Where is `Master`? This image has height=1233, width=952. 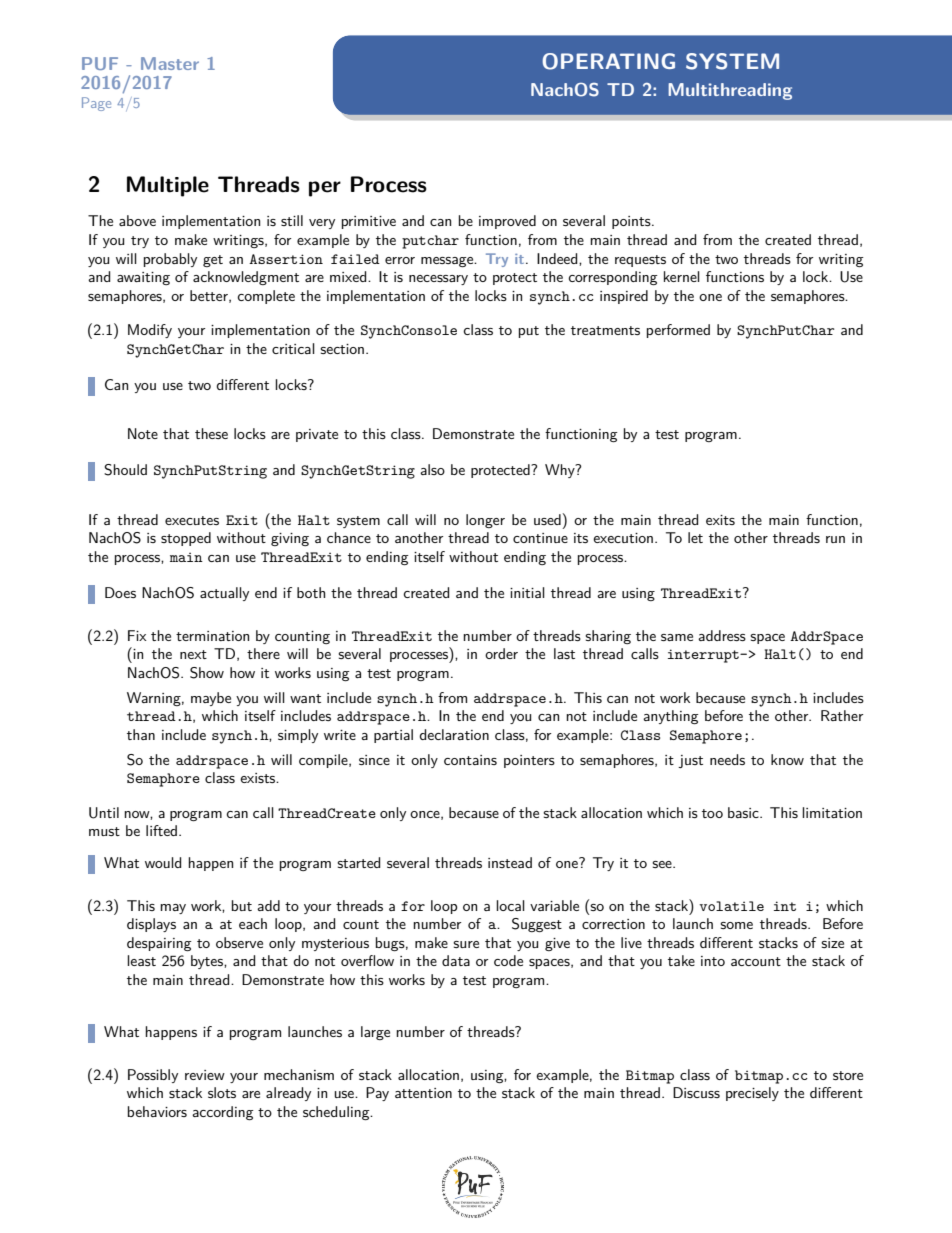 Master is located at coordinates (170, 63).
